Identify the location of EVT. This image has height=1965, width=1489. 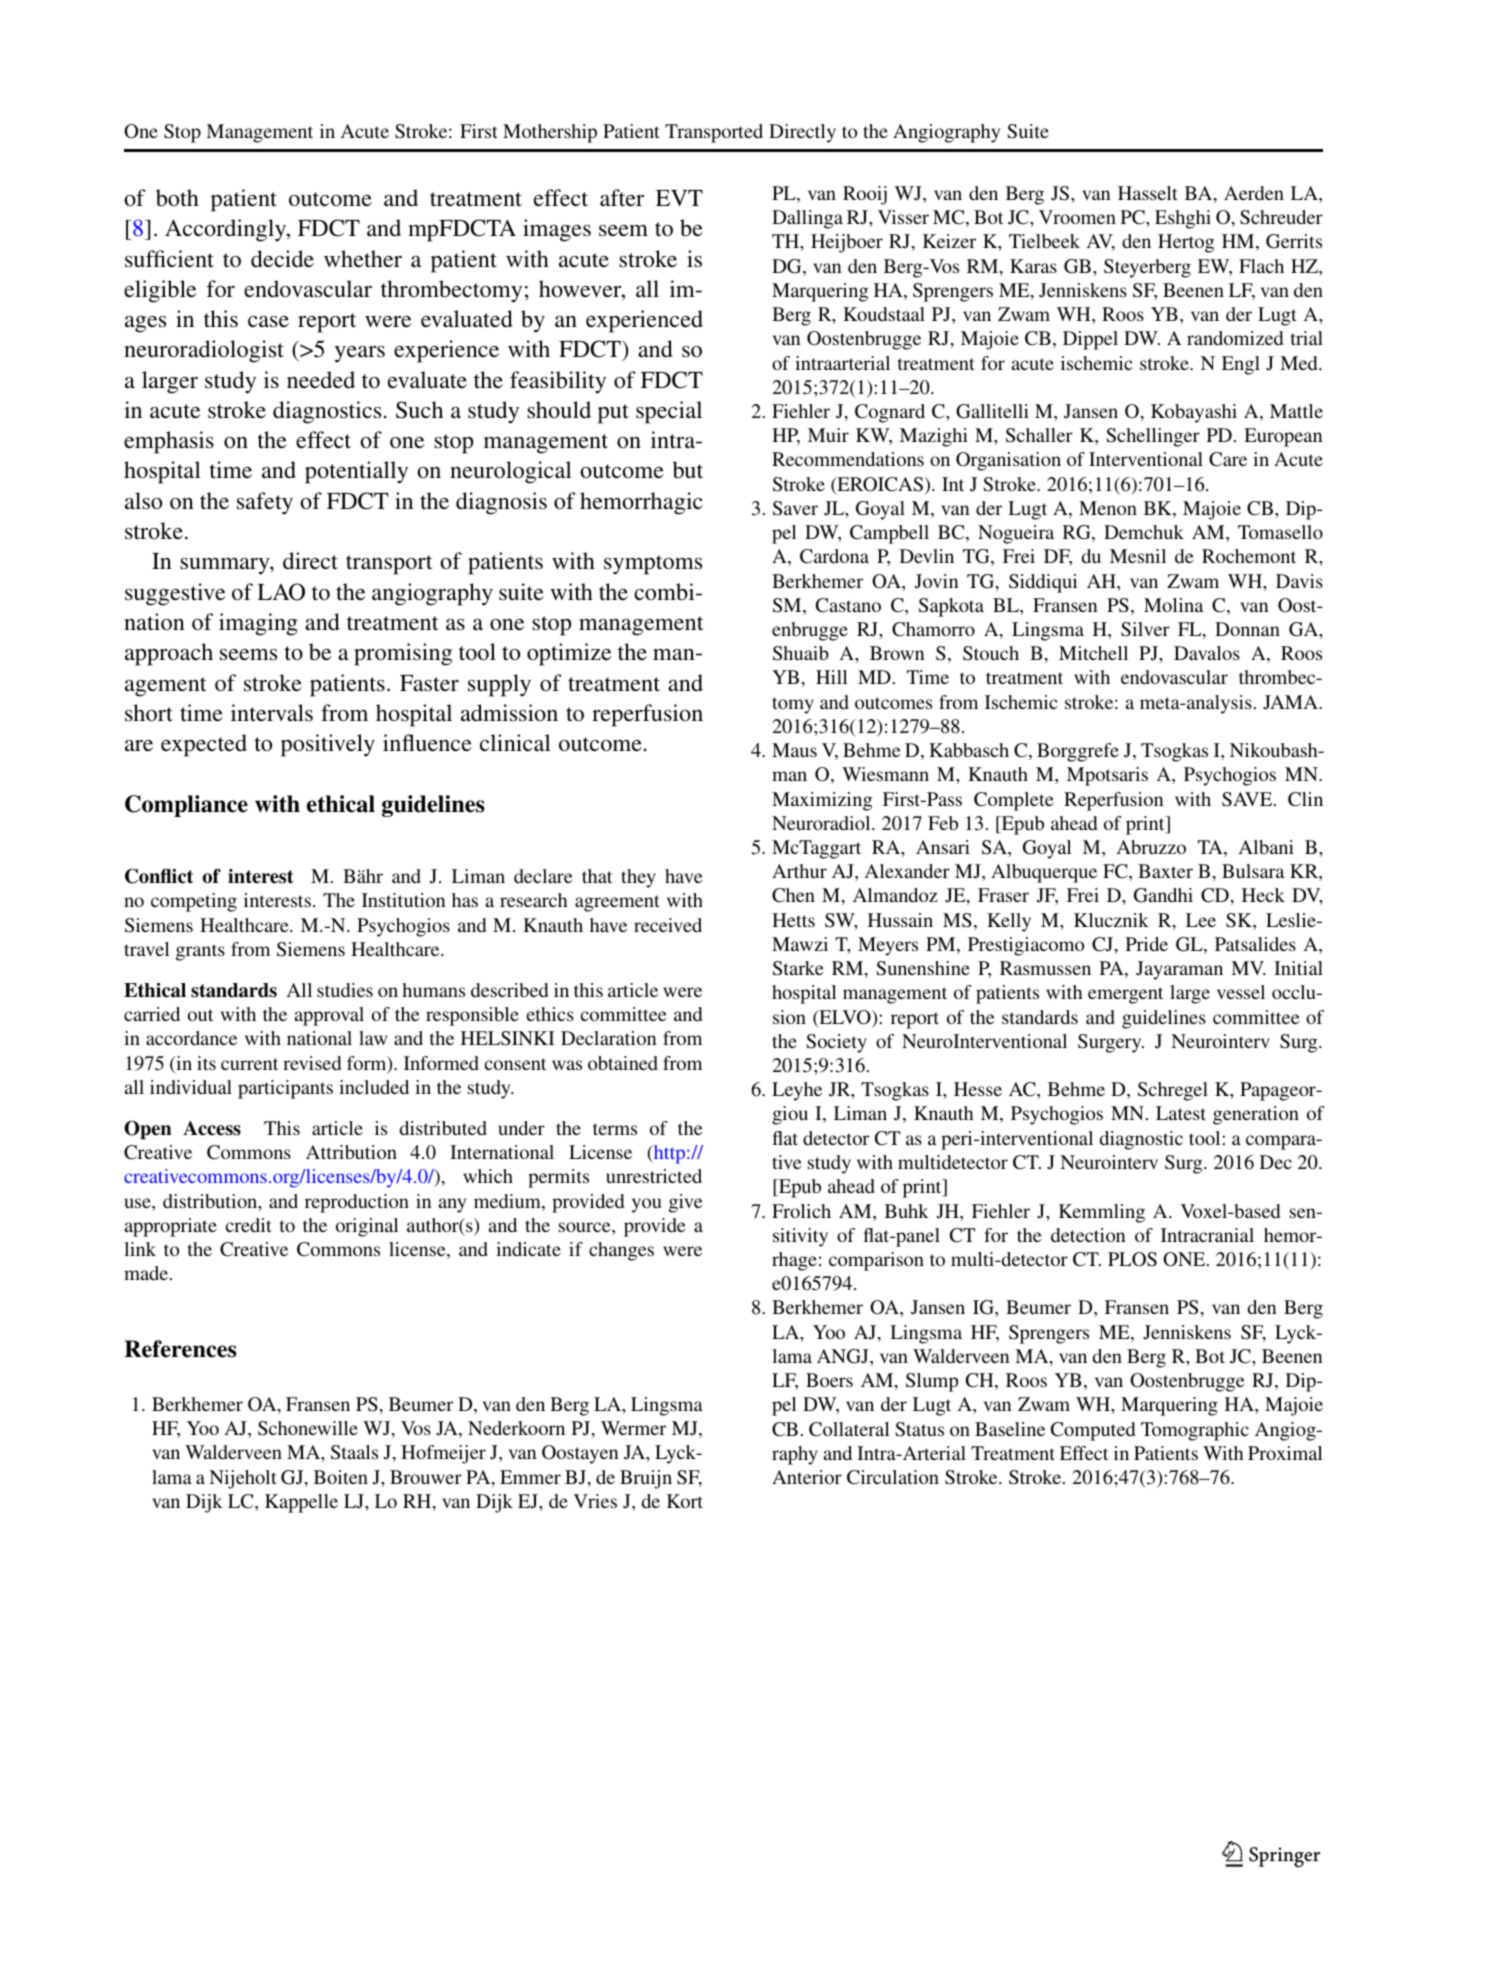
(679, 198).
